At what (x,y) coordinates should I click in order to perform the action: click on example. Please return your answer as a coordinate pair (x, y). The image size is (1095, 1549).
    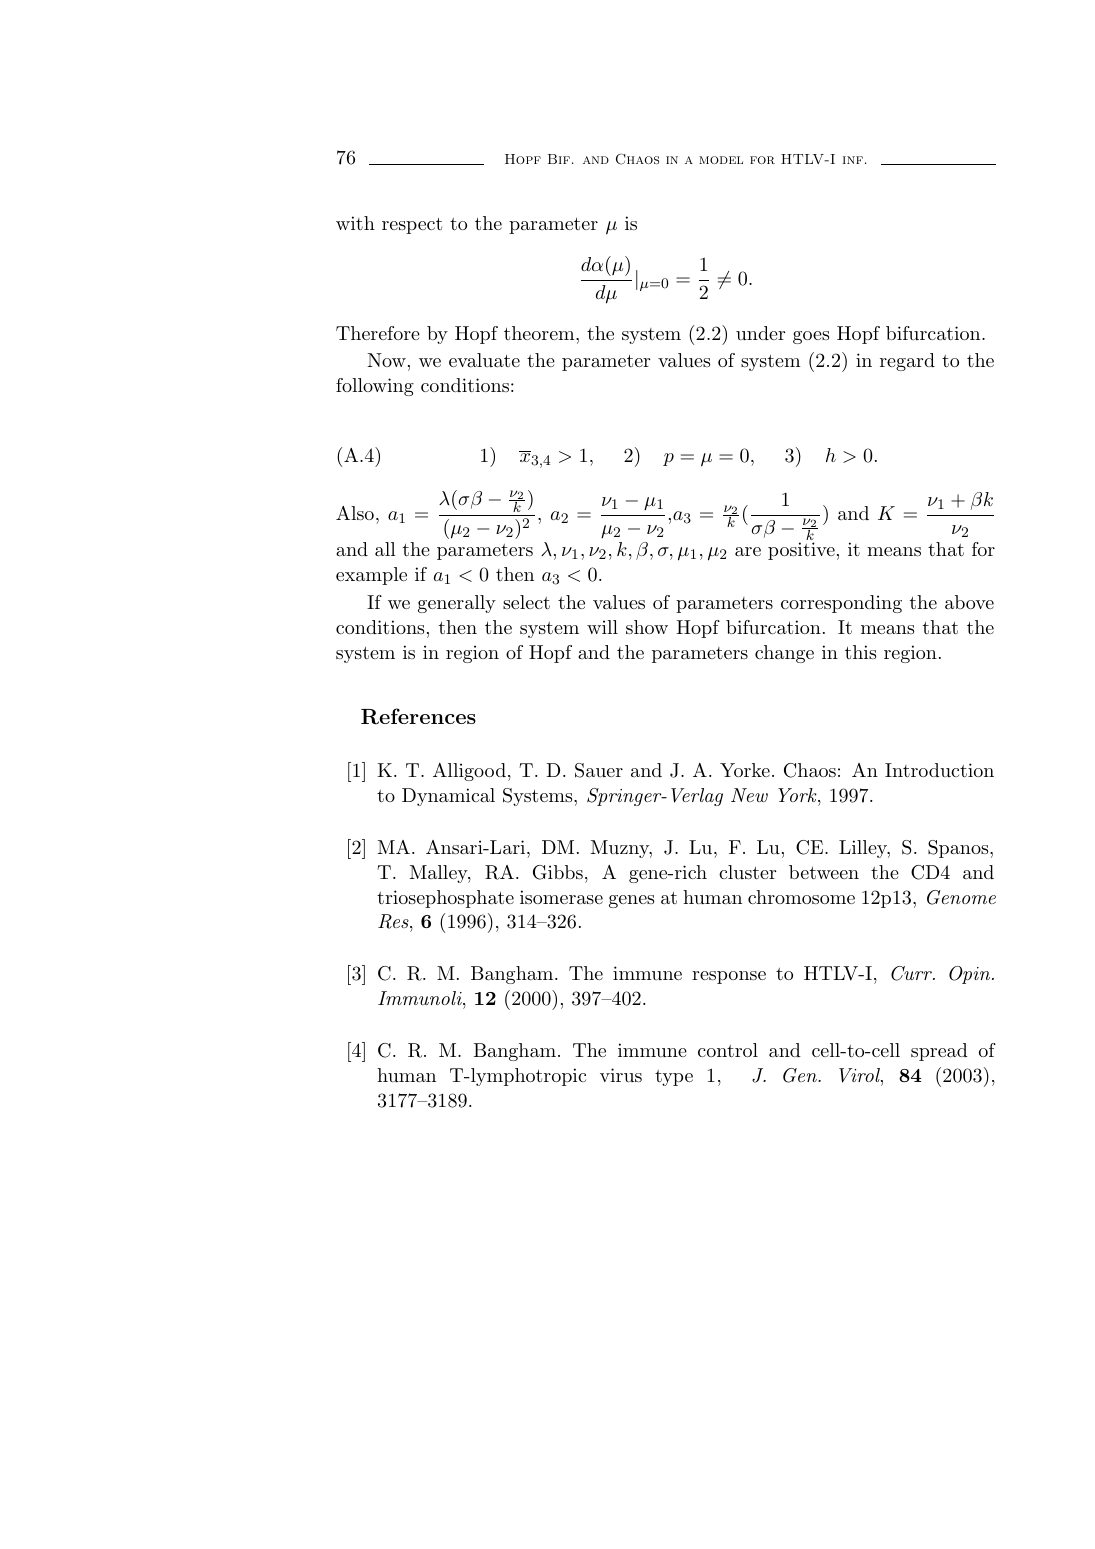
    Looking at the image, I should click on (371, 576).
